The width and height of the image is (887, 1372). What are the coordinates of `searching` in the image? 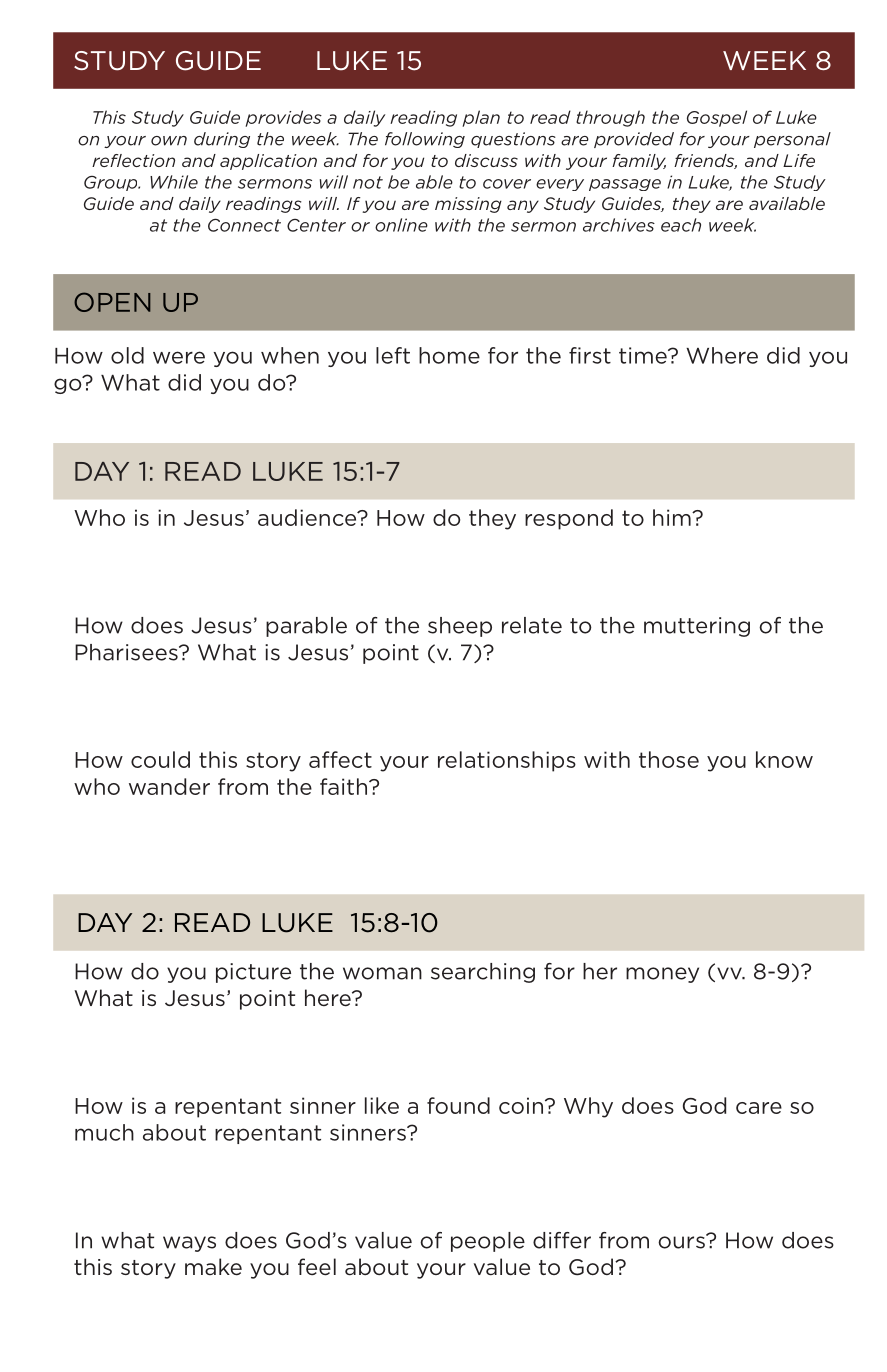 It's located at (483, 973).
